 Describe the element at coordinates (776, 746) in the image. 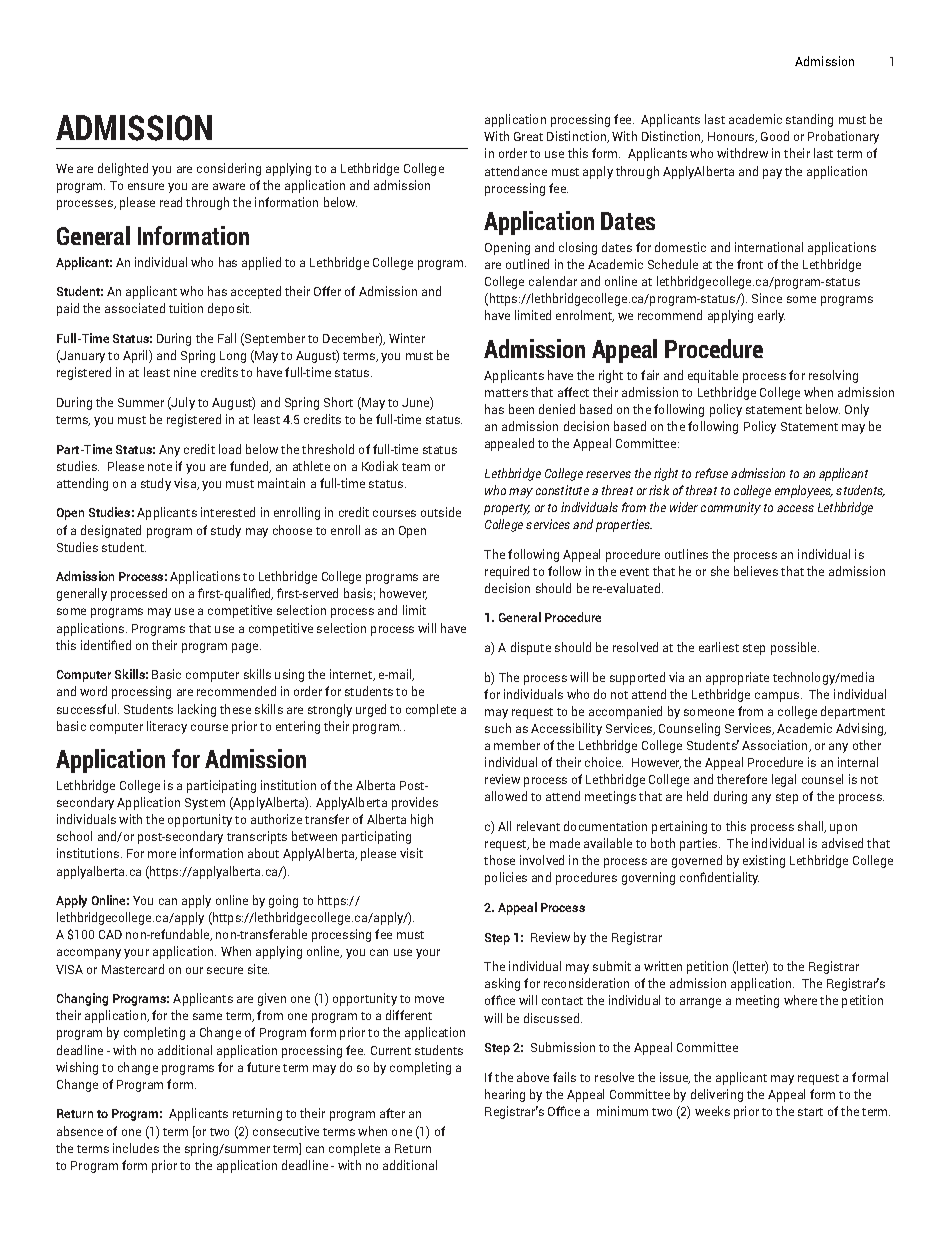

I see `Association` at that location.
